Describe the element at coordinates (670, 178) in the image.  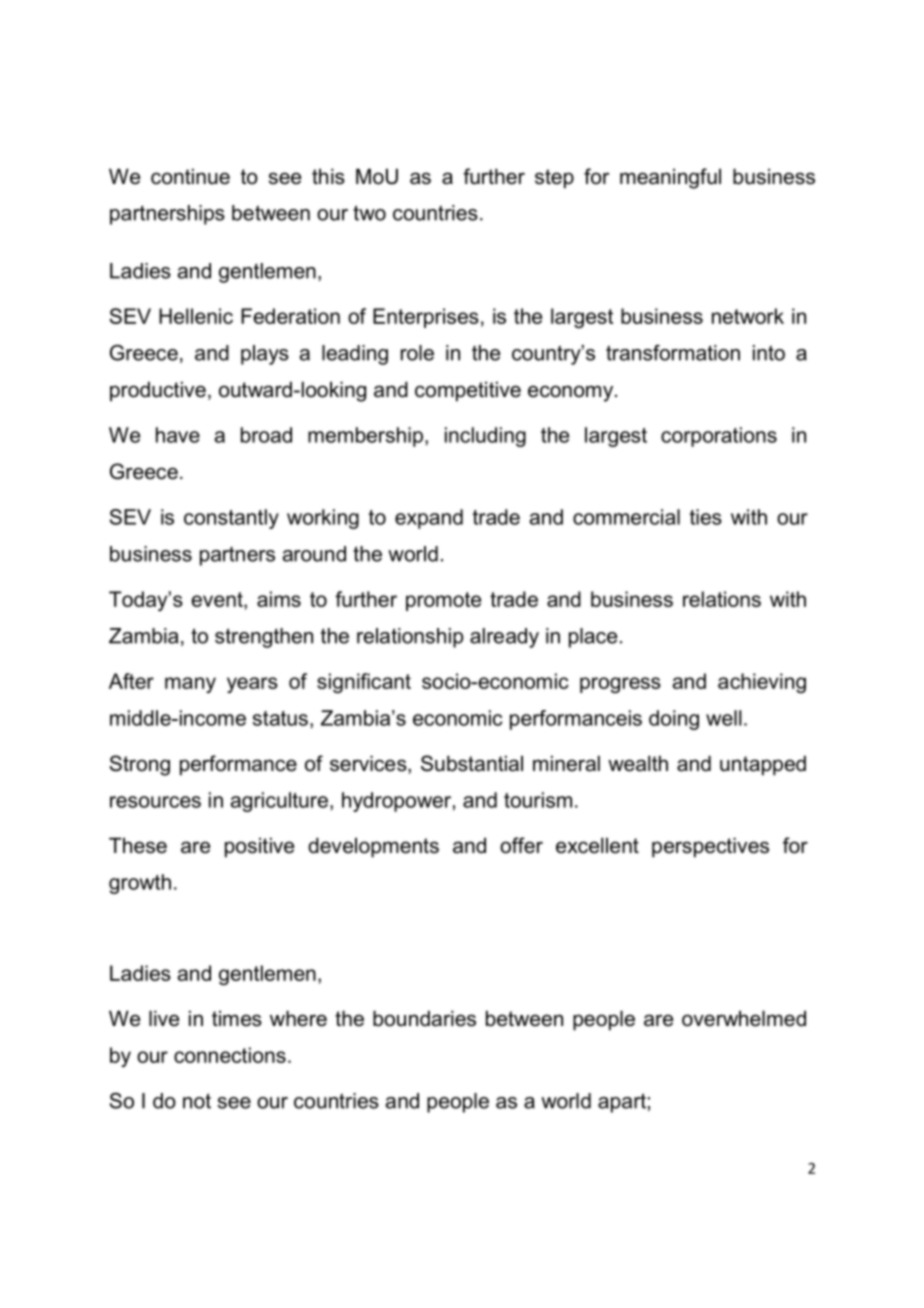
I see `meaningful` at that location.
